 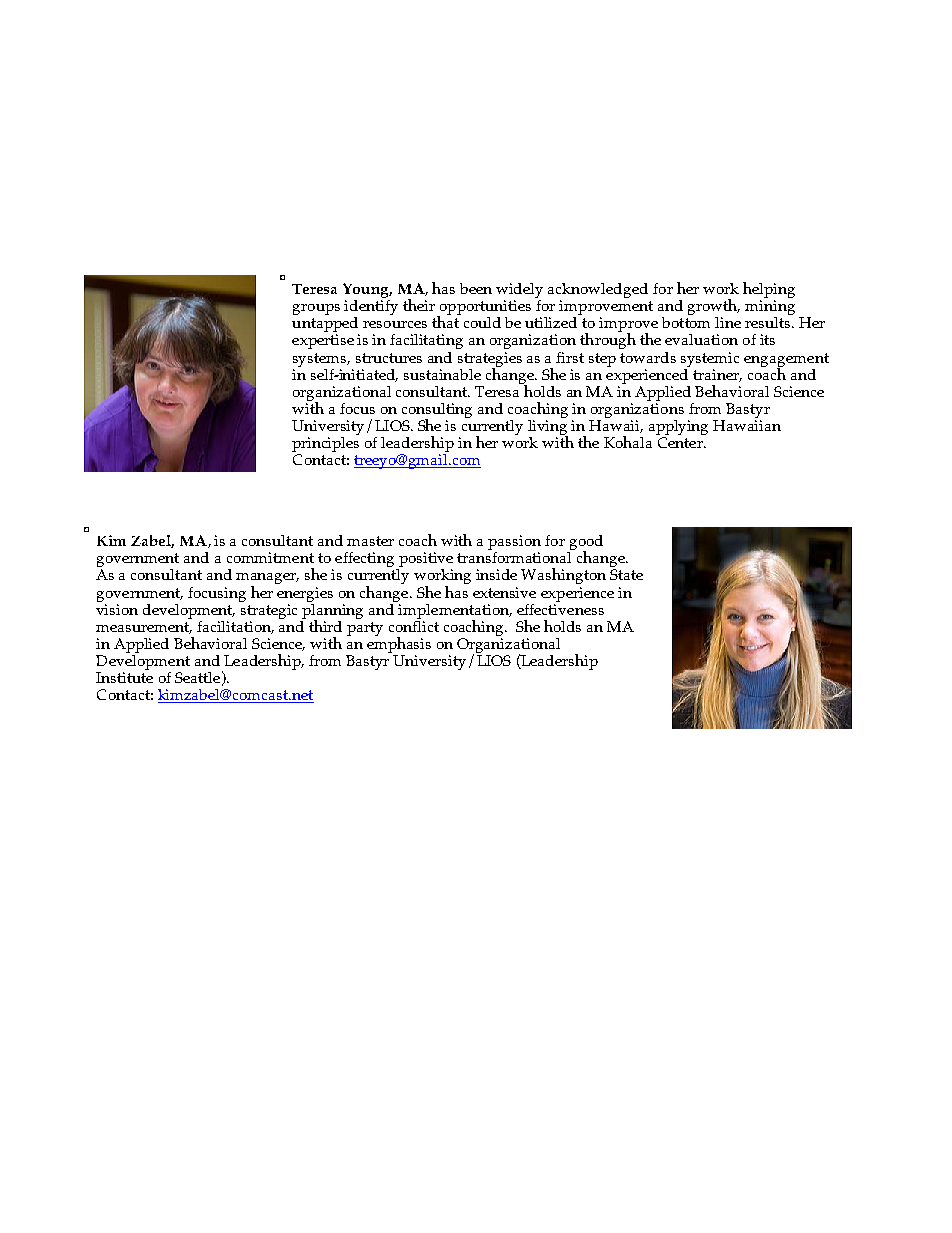 I want to click on inside, so click(x=496, y=574).
